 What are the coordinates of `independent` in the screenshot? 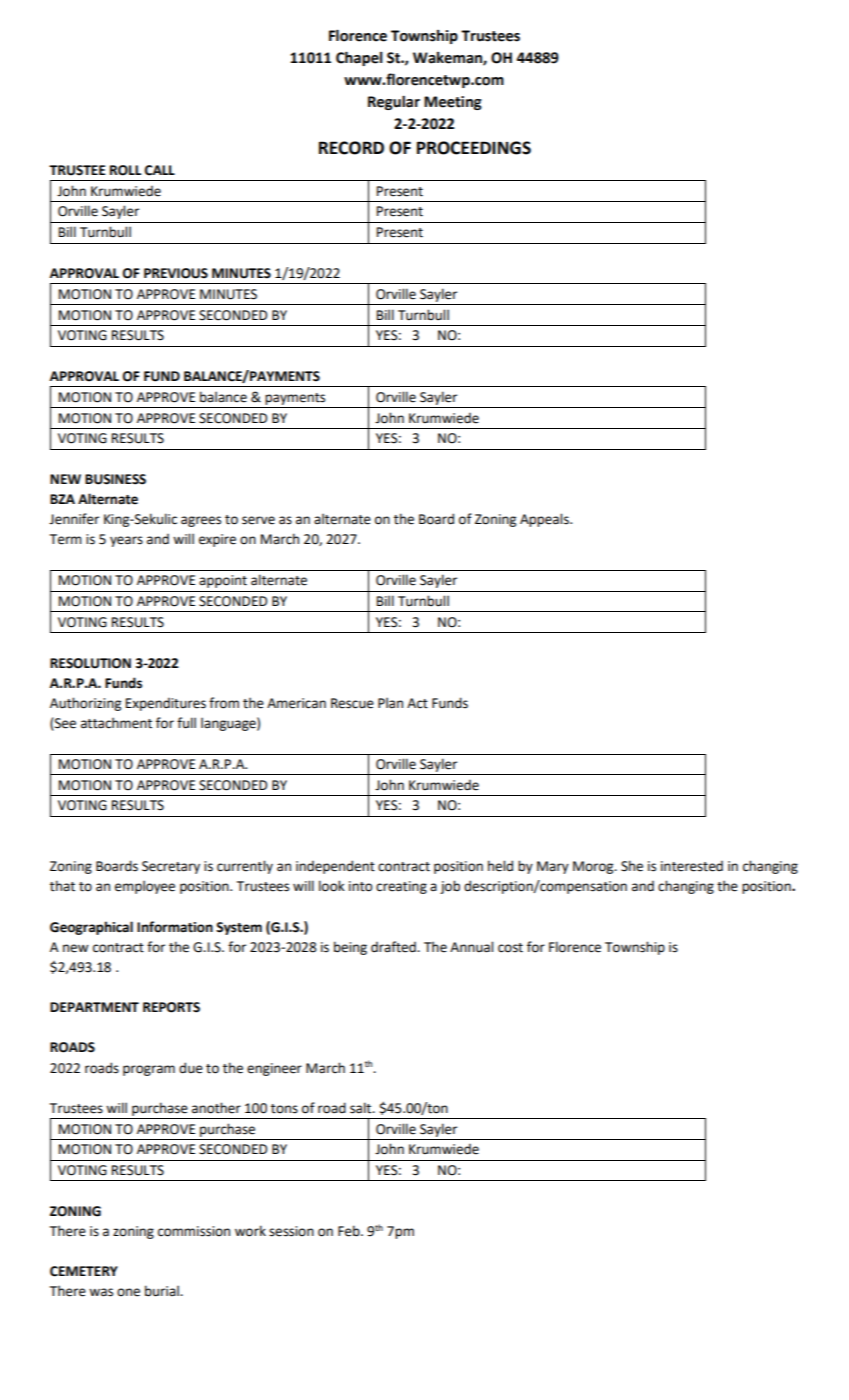 It's located at (335, 867).
